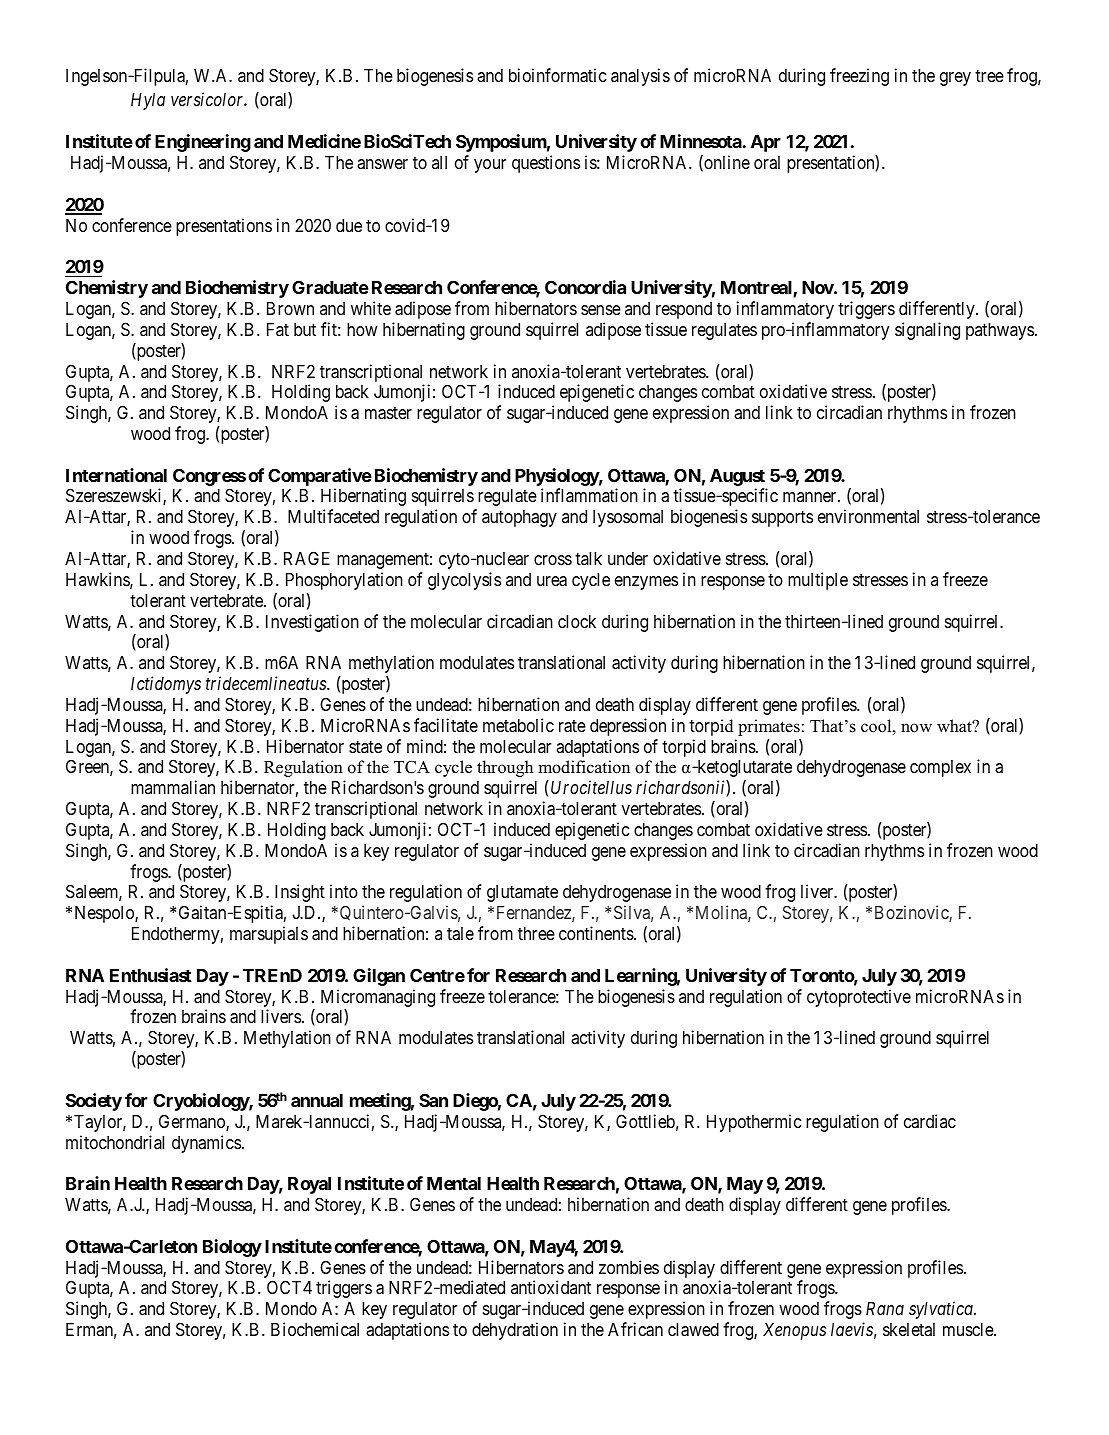  Describe the element at coordinates (536, 933) in the screenshot. I see `three` at that location.
